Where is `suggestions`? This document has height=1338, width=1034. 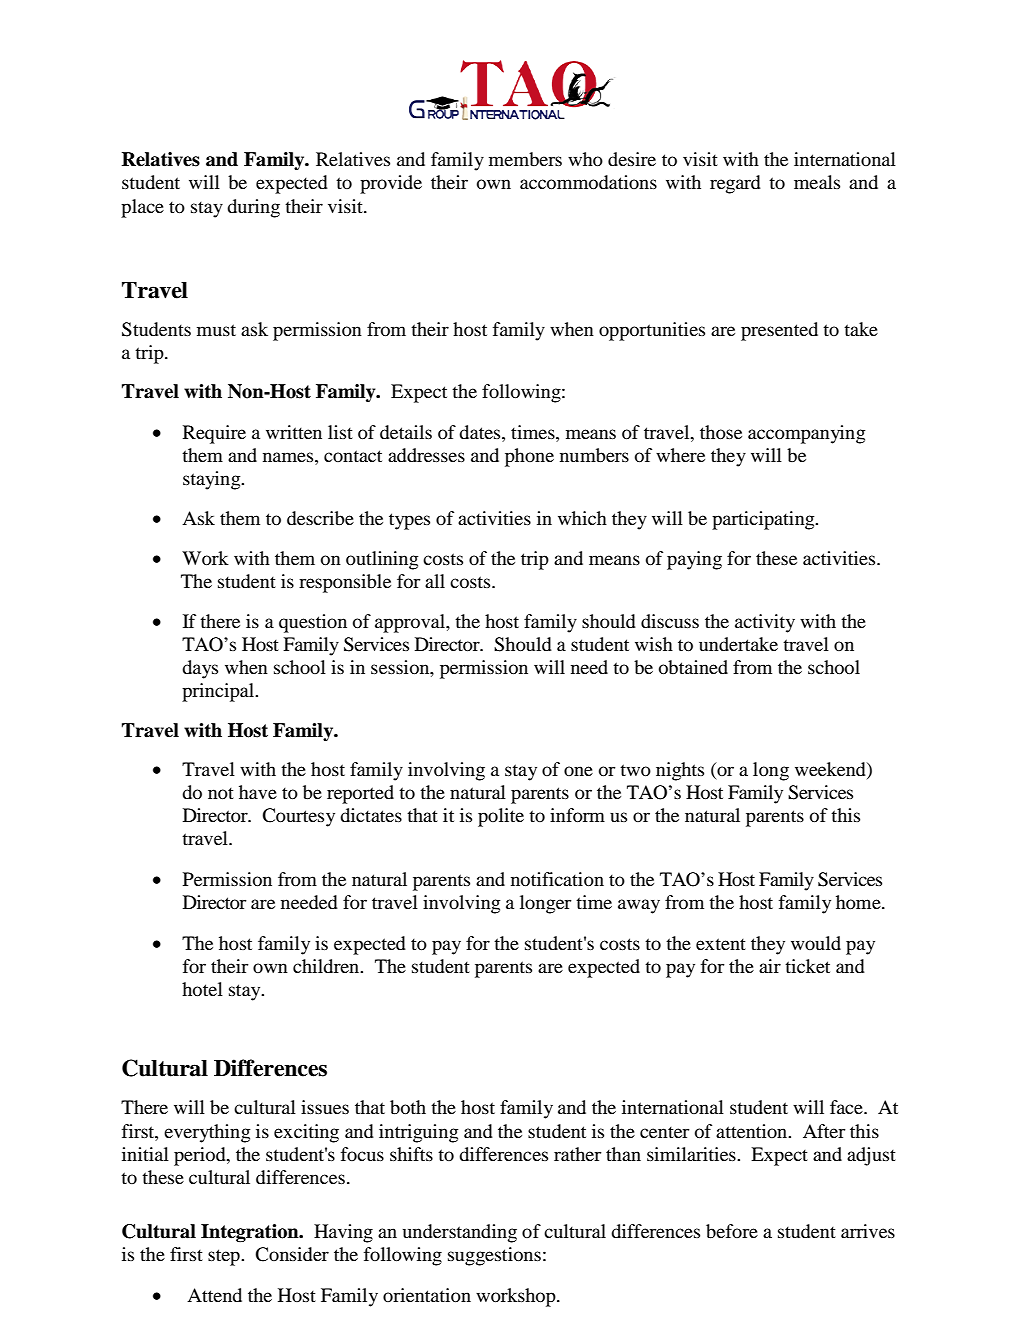 suggestions is located at coordinates (494, 1256).
